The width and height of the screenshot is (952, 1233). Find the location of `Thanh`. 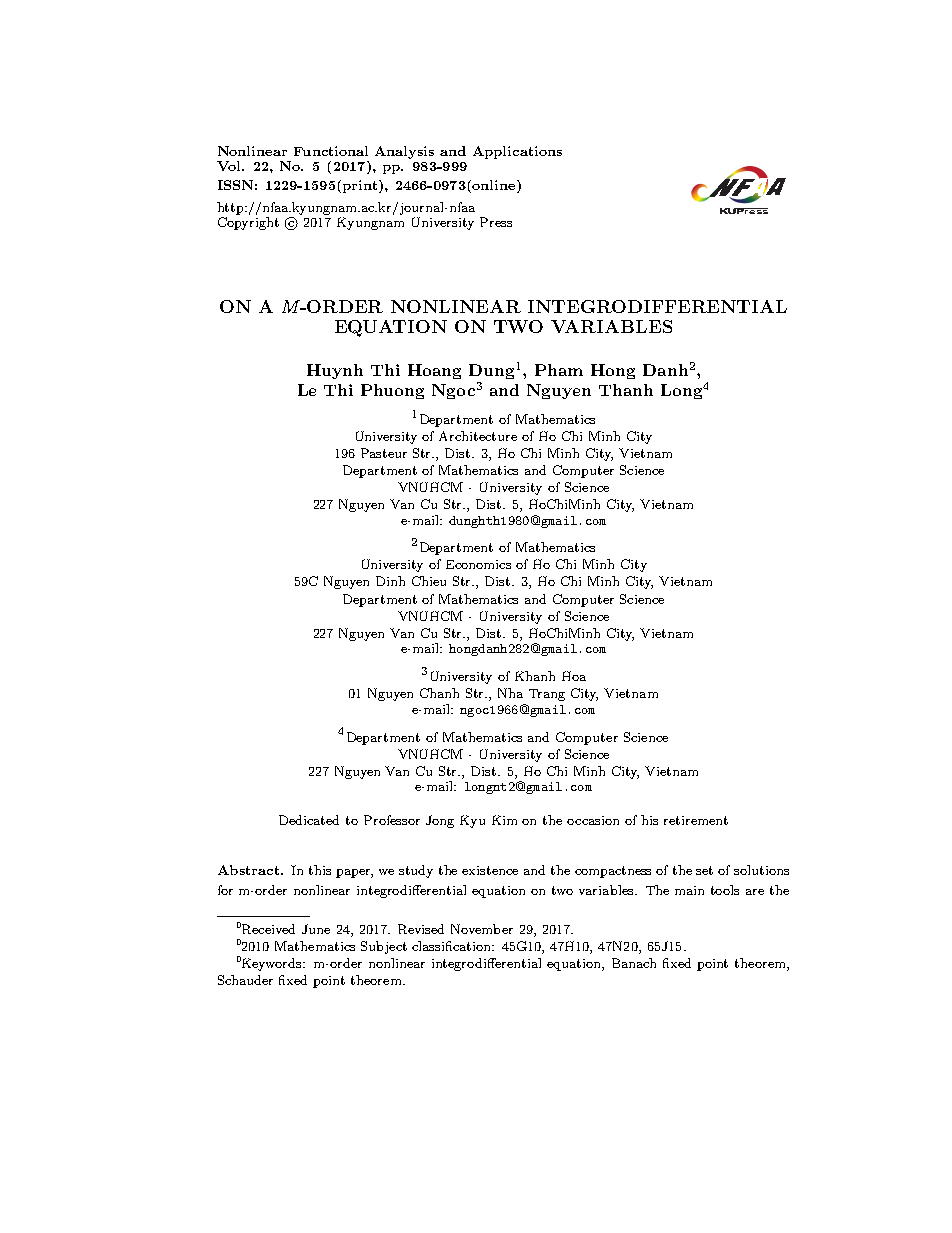

Thanh is located at coordinates (626, 390).
